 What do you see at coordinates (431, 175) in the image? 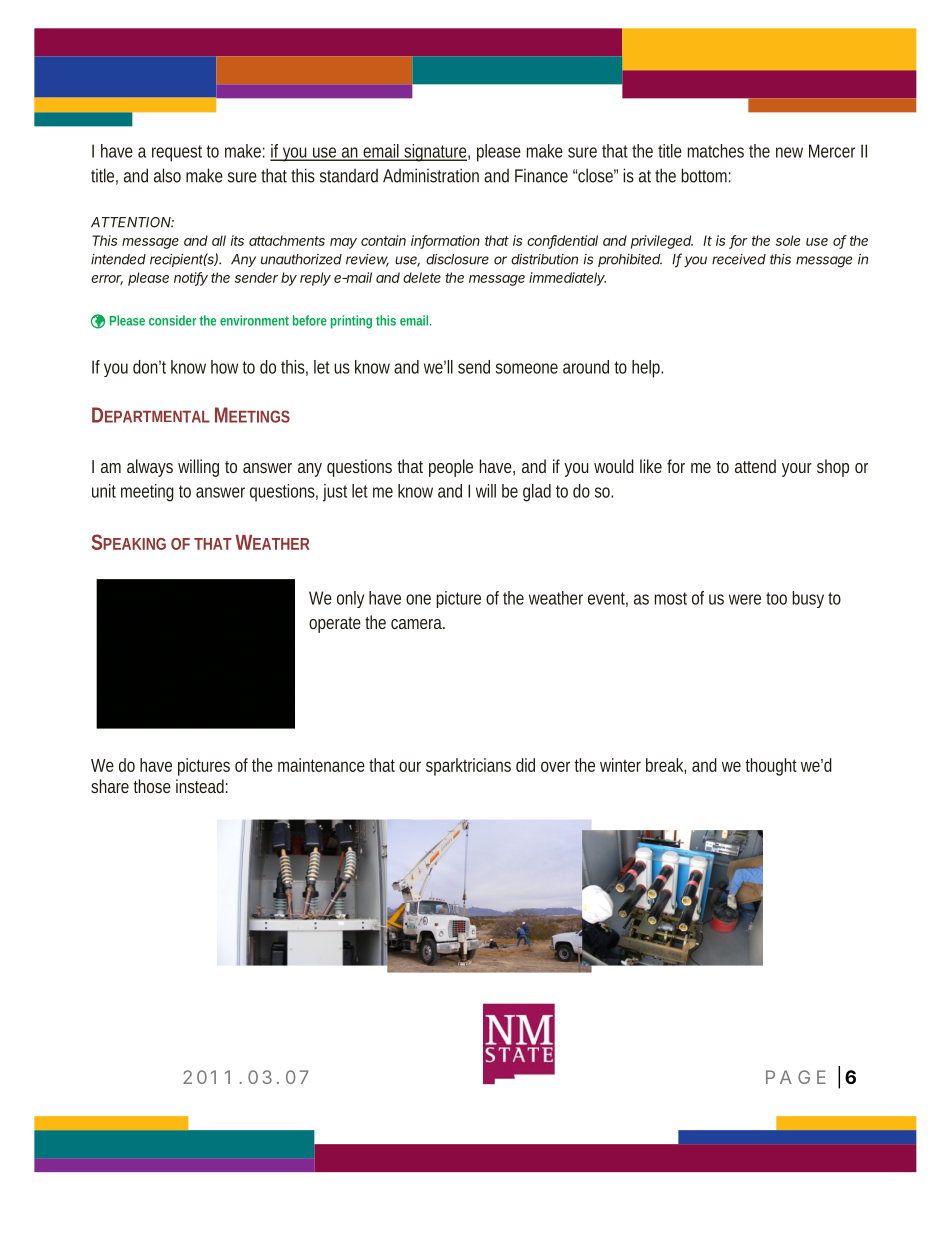
I see `Administration` at bounding box center [431, 175].
